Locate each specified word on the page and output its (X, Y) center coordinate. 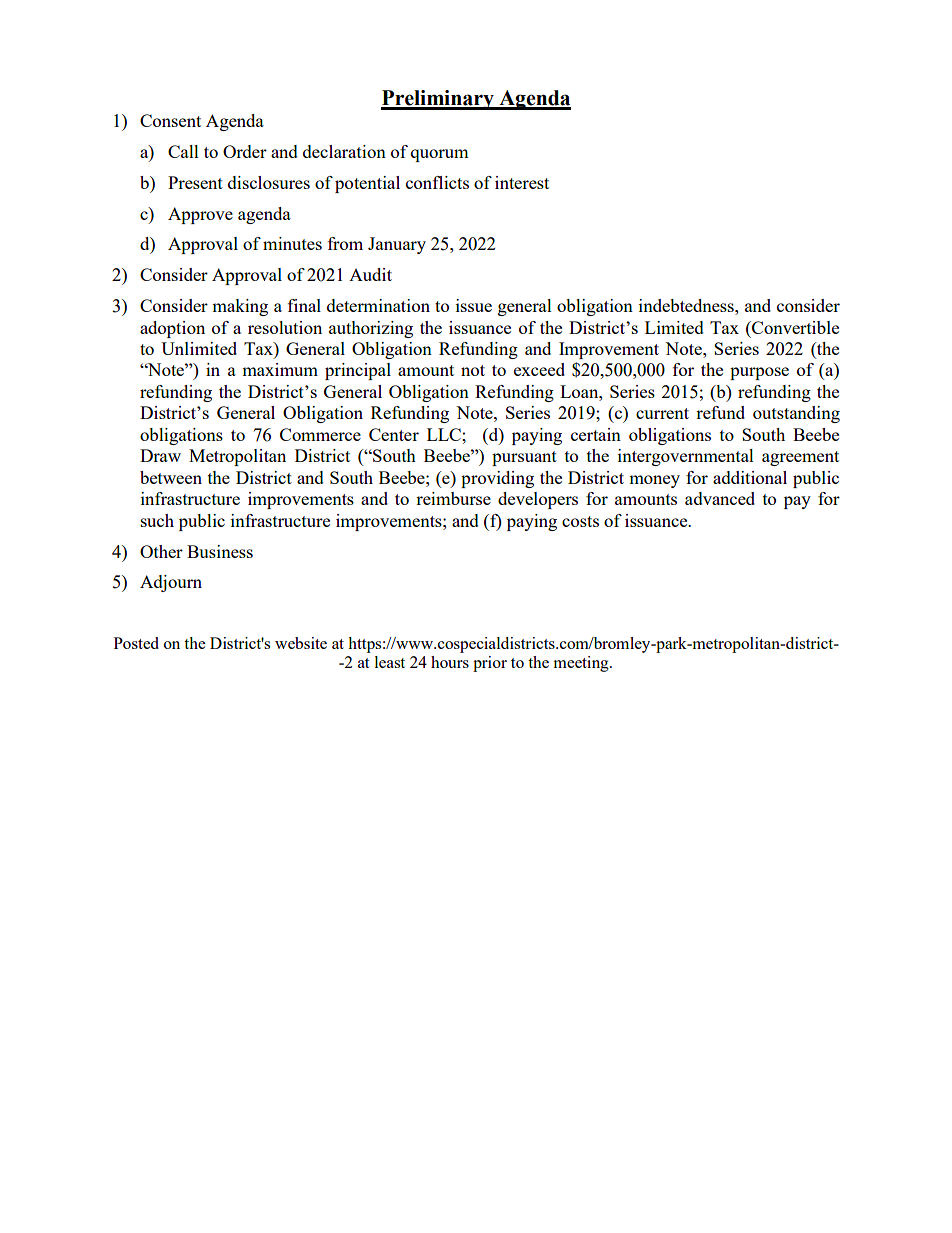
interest (522, 182)
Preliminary (438, 100)
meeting (582, 664)
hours (450, 662)
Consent (170, 120)
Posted (136, 643)
